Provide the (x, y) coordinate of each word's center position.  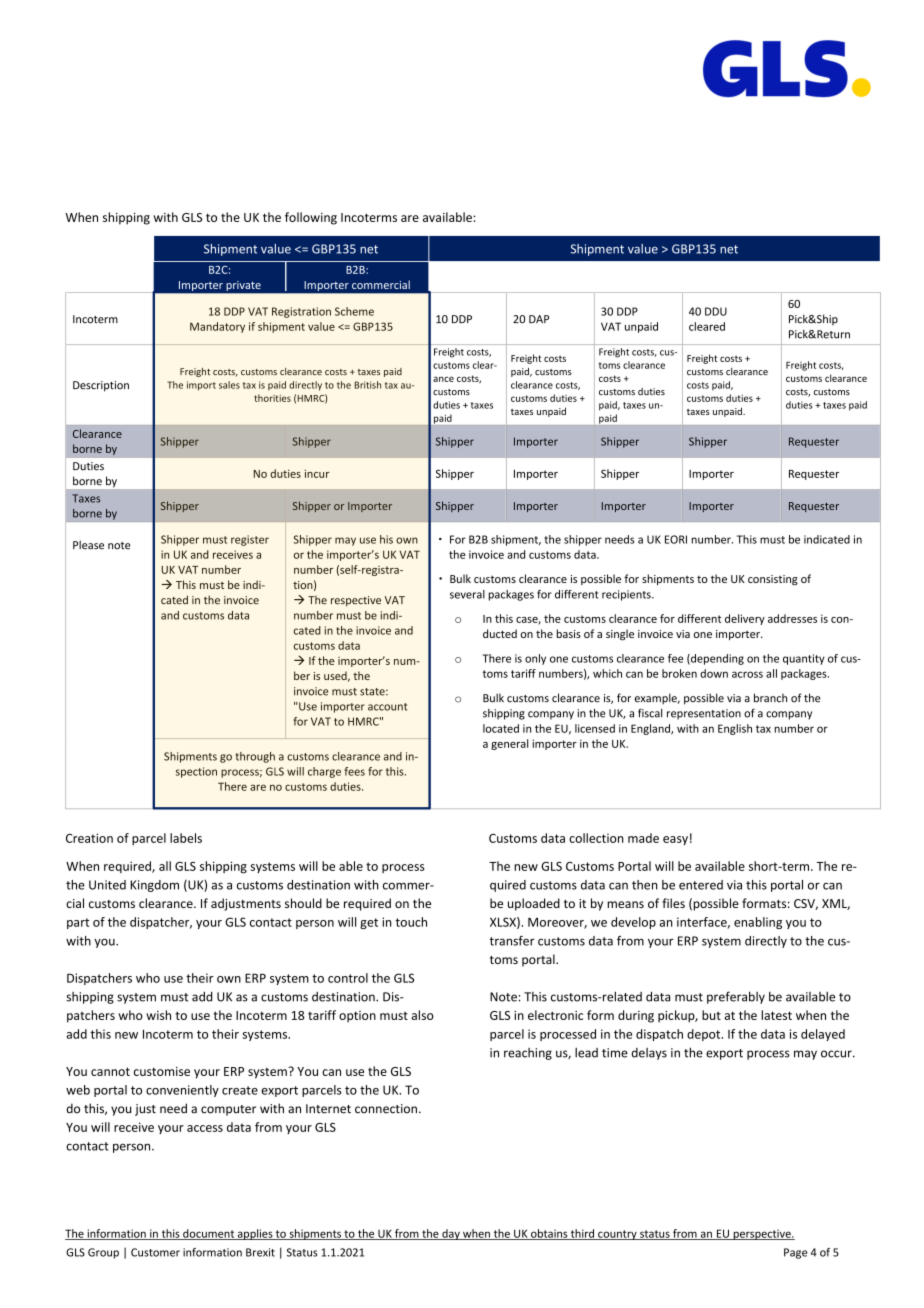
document (208, 1234)
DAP (539, 319)
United (107, 885)
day (451, 1234)
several (467, 594)
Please (88, 545)
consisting (773, 580)
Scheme (354, 311)
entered (701, 885)
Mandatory (217, 327)
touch (411, 922)
